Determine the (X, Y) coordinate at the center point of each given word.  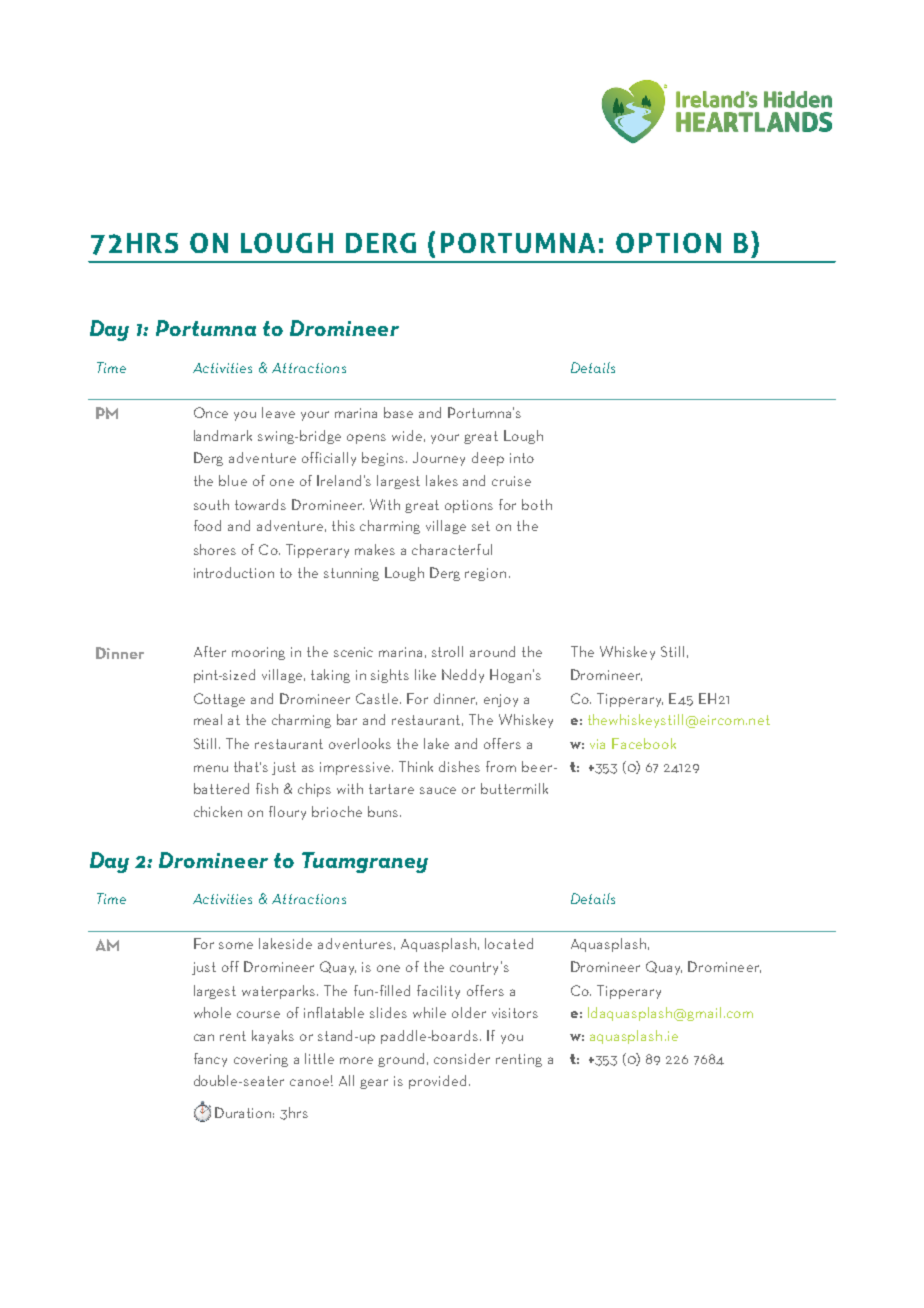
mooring (258, 653)
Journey (439, 459)
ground (401, 1060)
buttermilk (514, 788)
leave (278, 412)
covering (261, 1060)
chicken (218, 811)
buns (384, 811)
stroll (447, 651)
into (522, 458)
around (492, 651)
